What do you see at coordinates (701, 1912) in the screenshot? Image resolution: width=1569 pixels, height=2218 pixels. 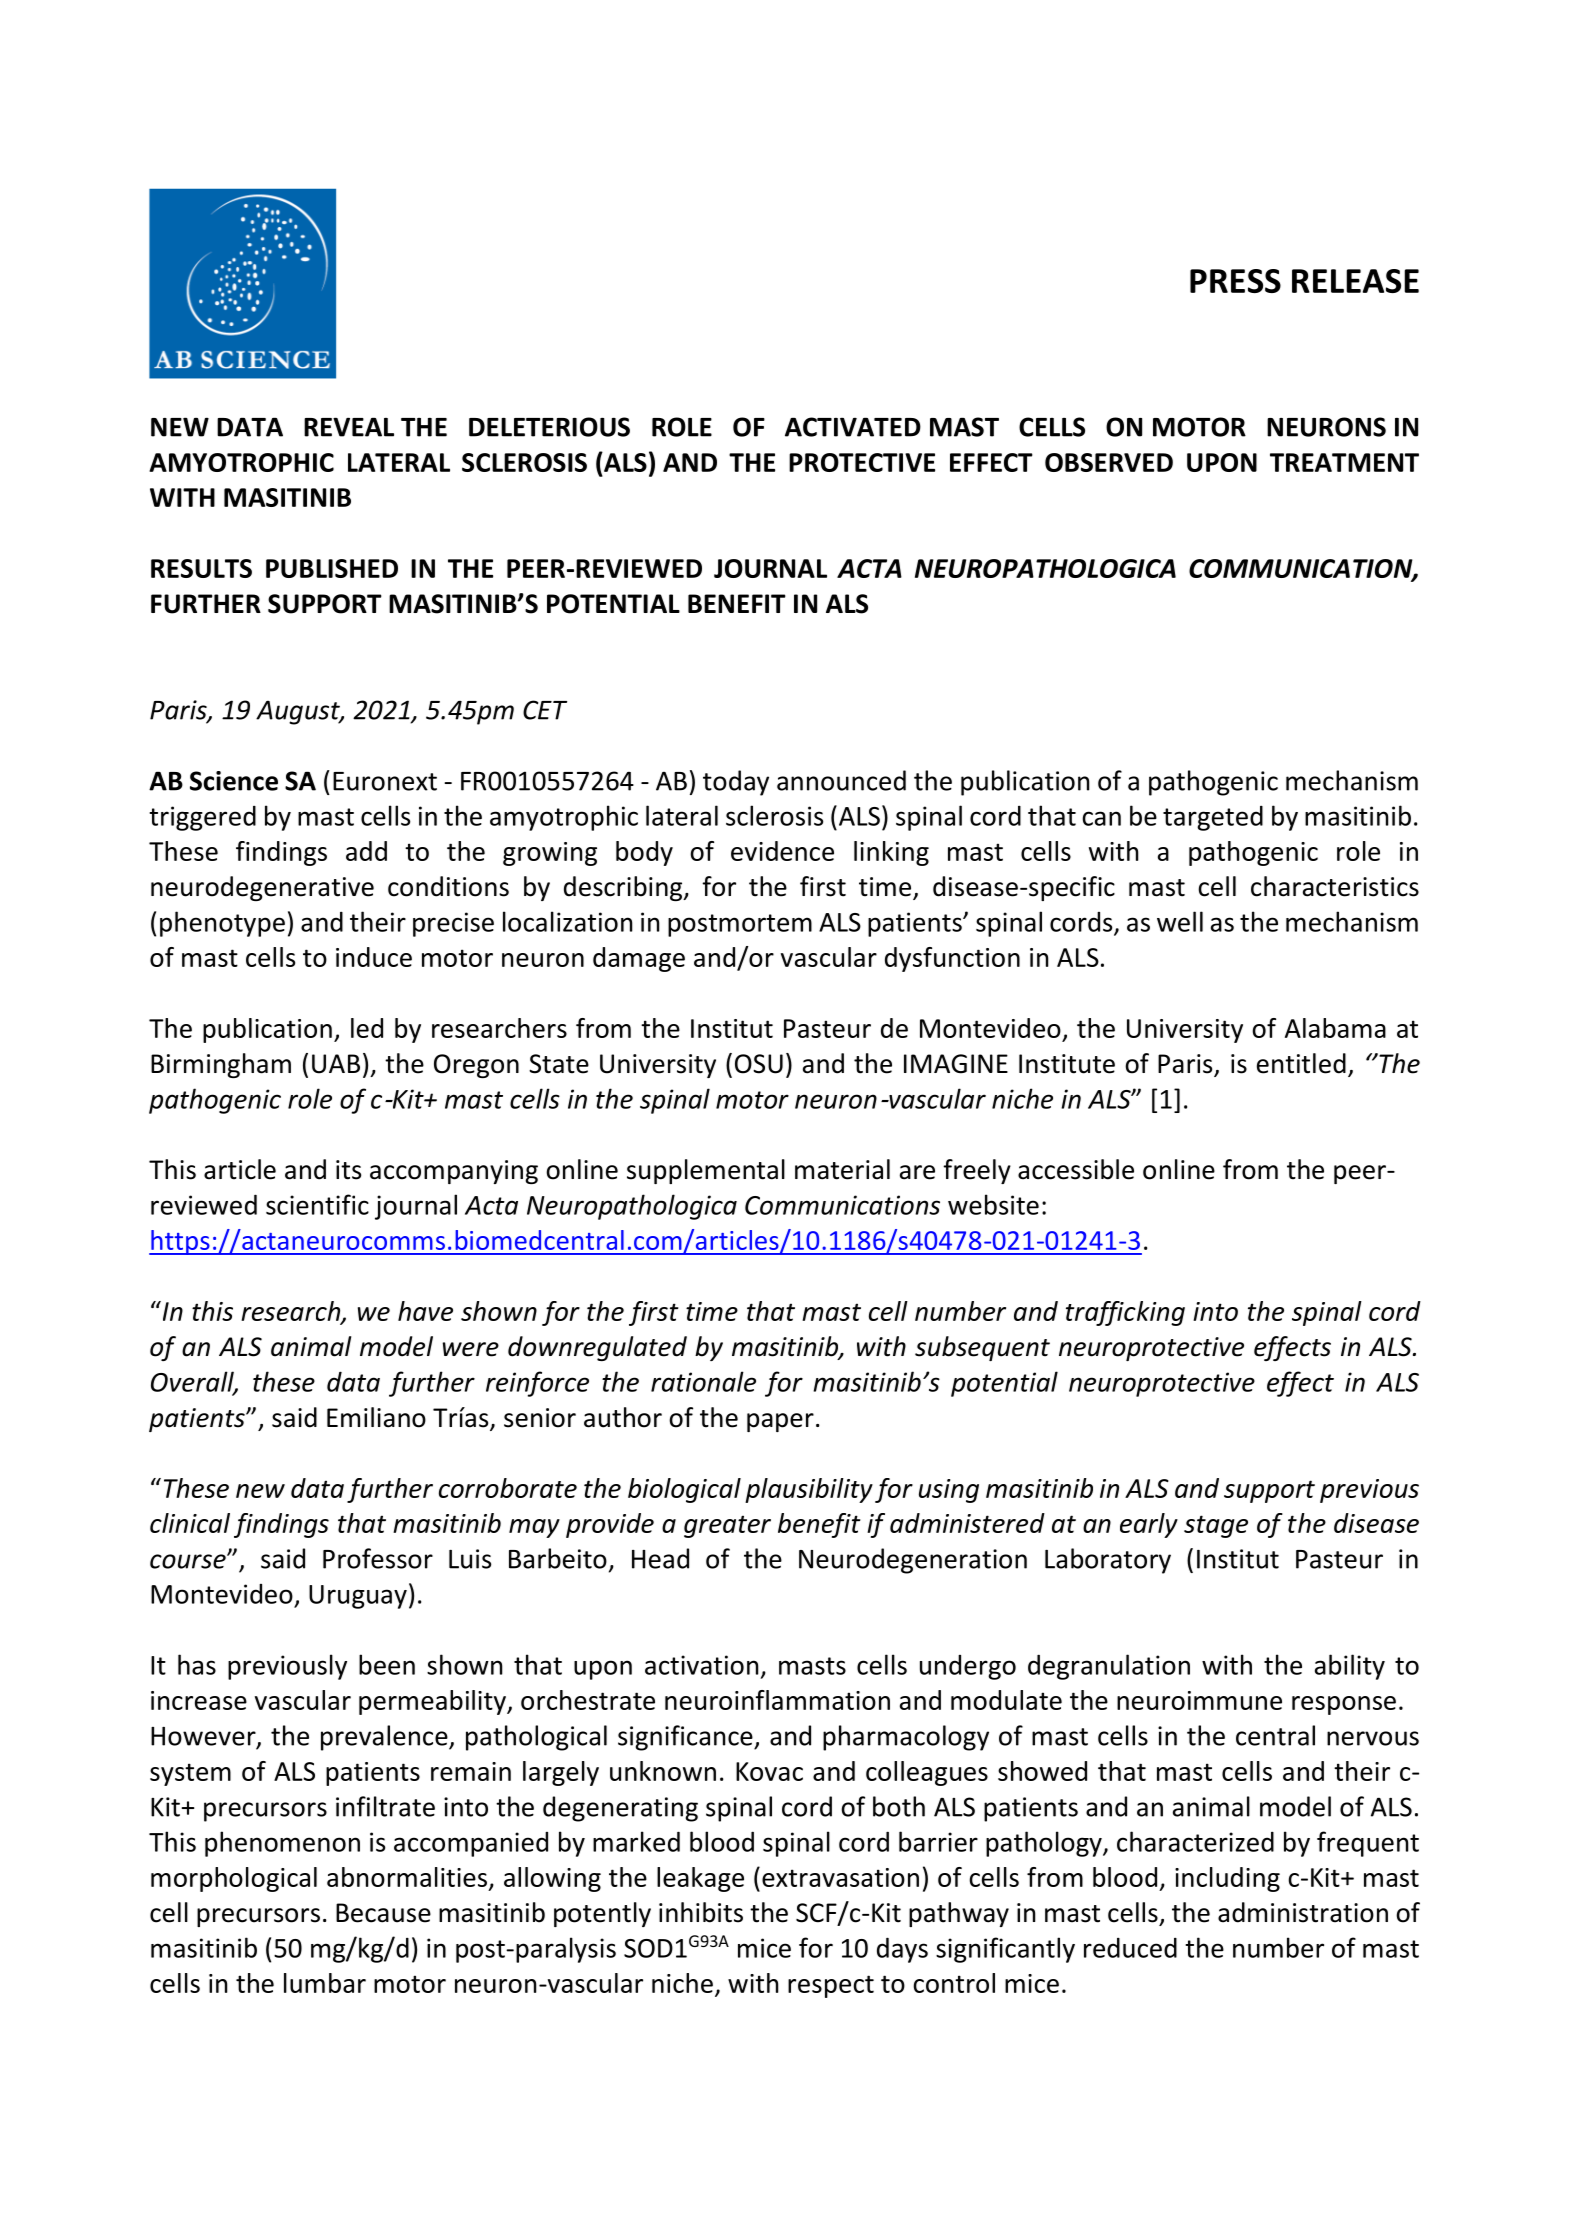 I see `inhibits` at bounding box center [701, 1912].
